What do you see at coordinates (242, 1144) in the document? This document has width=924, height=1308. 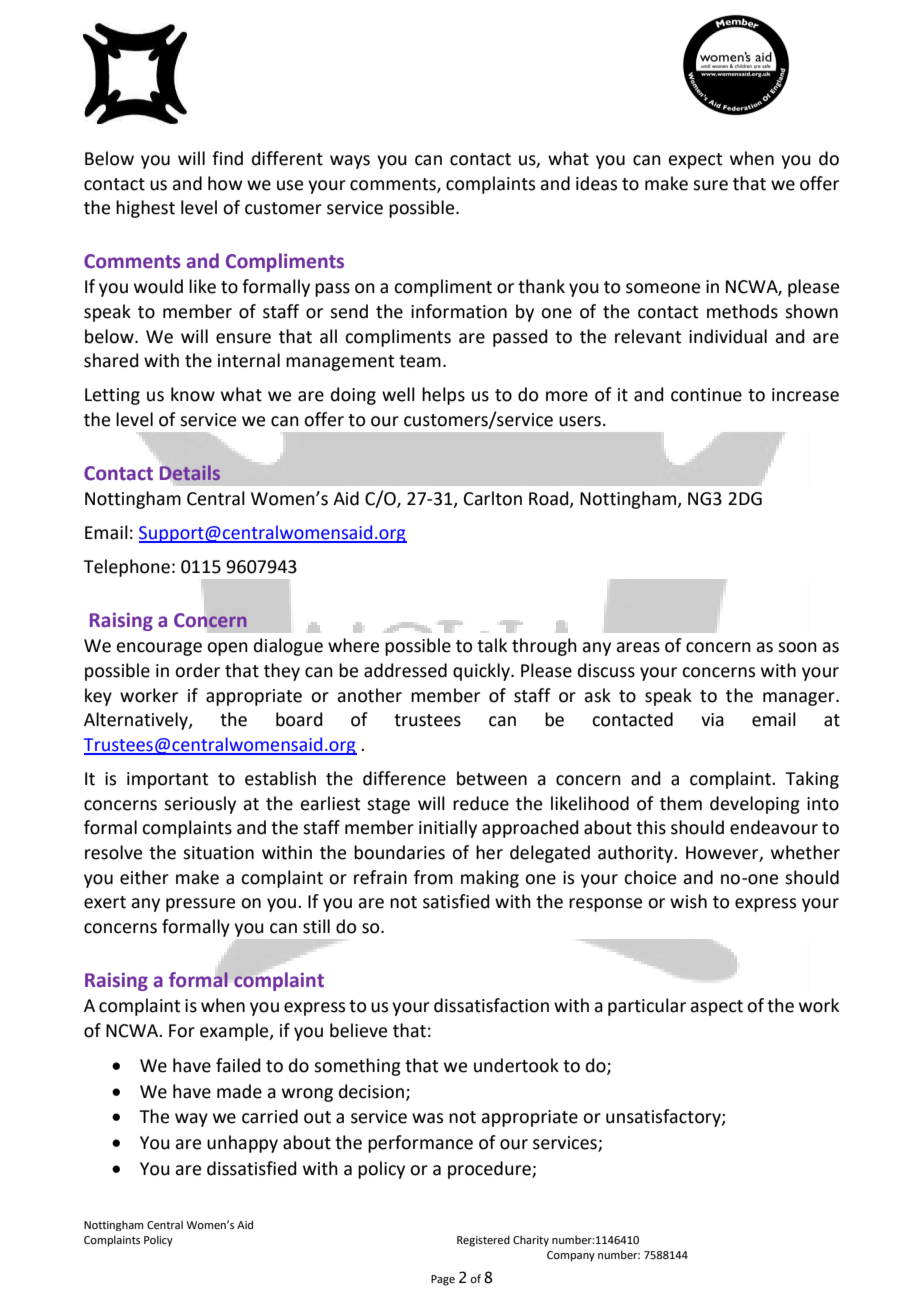 I see `unhappy` at bounding box center [242, 1144].
